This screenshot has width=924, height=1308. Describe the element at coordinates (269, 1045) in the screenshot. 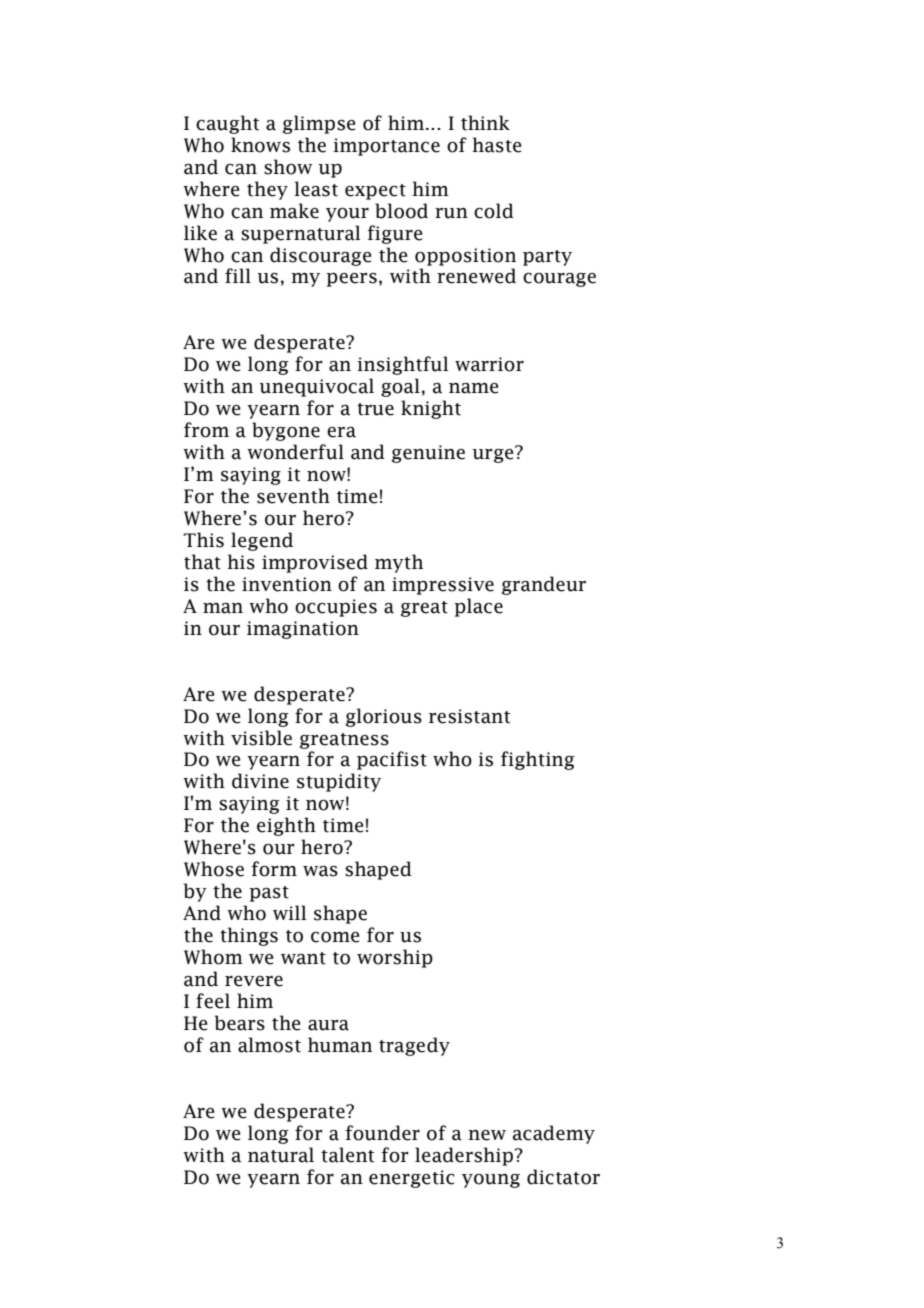

I see `almost` at that location.
